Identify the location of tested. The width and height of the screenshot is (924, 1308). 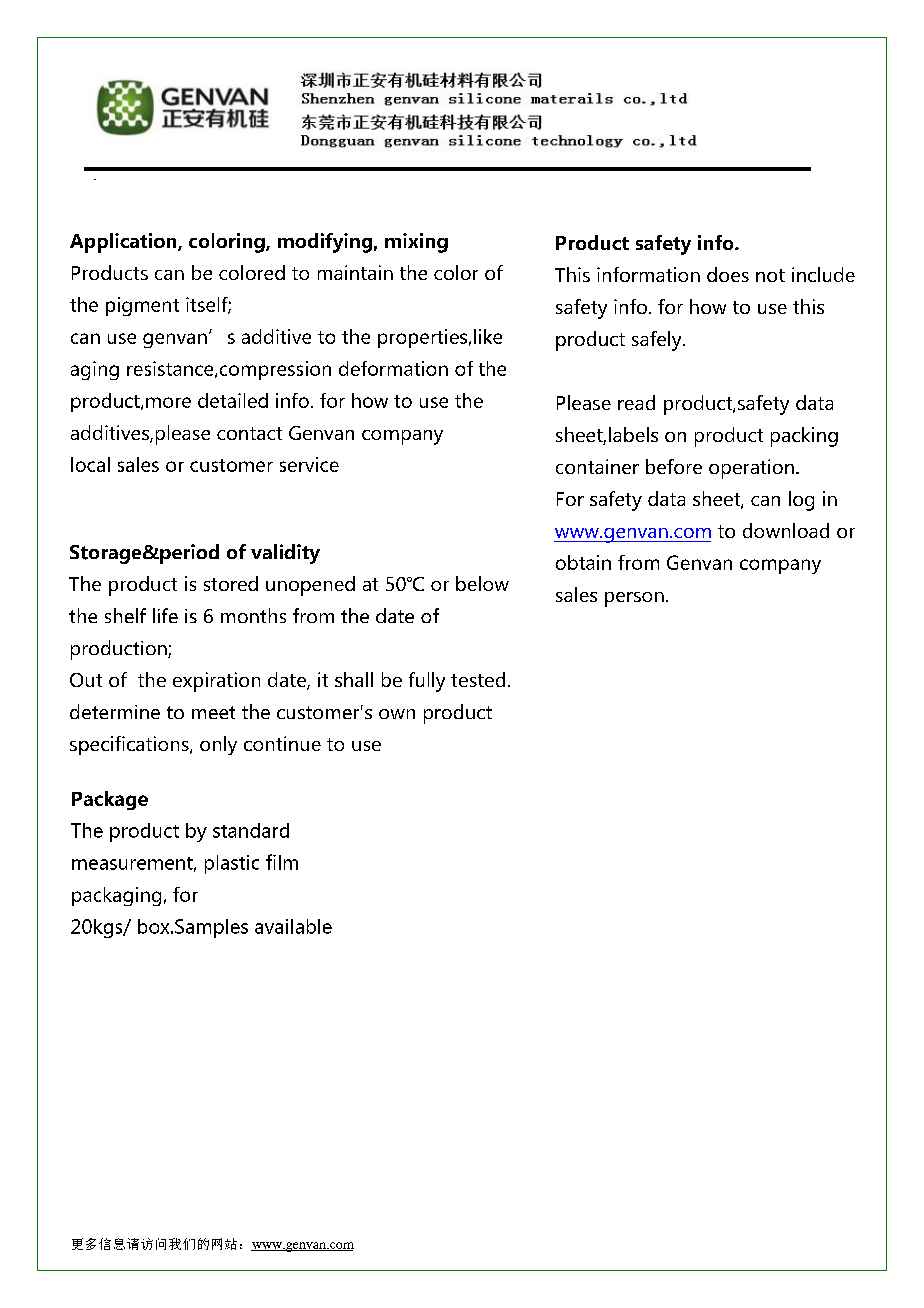
(478, 679).
